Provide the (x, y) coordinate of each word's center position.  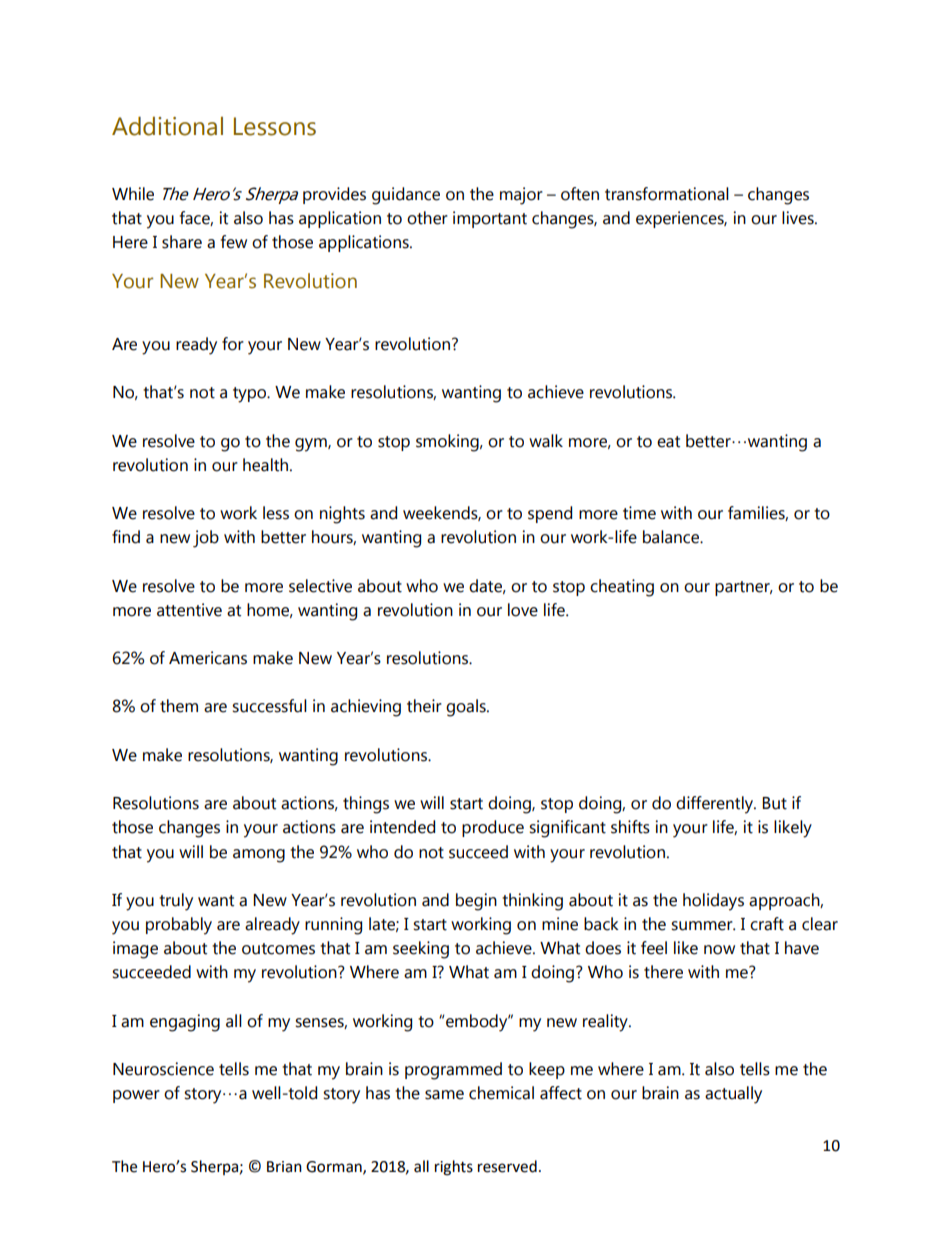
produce (493, 828)
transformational (667, 194)
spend (550, 514)
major (521, 196)
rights (454, 1168)
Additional (167, 126)
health (267, 465)
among (259, 856)
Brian (284, 1167)
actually (733, 1095)
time (639, 513)
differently (716, 805)
